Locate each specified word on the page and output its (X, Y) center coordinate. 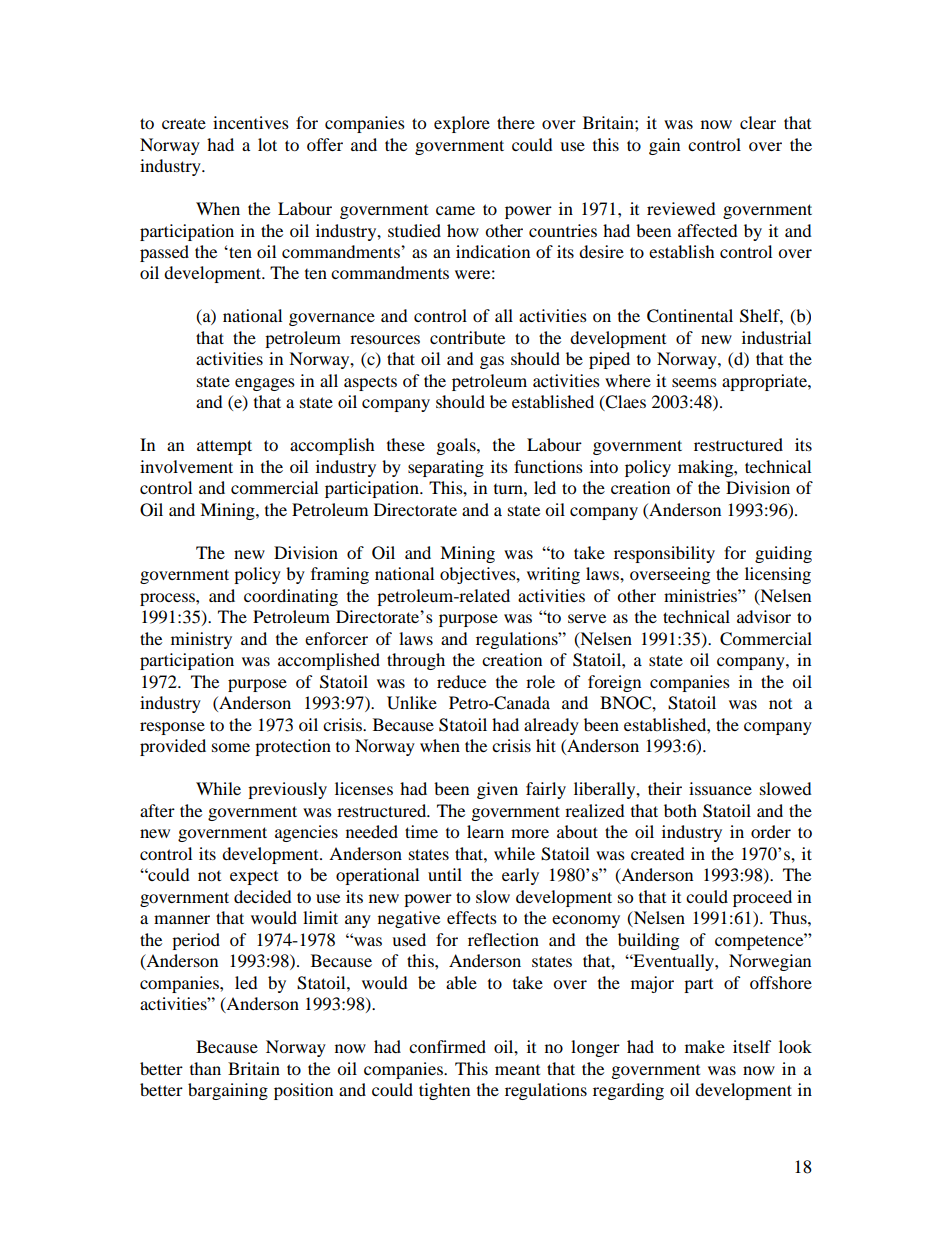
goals (457, 446)
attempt (224, 447)
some (231, 747)
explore (462, 124)
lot (267, 144)
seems (694, 382)
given (497, 790)
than (205, 1068)
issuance (720, 788)
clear (758, 122)
